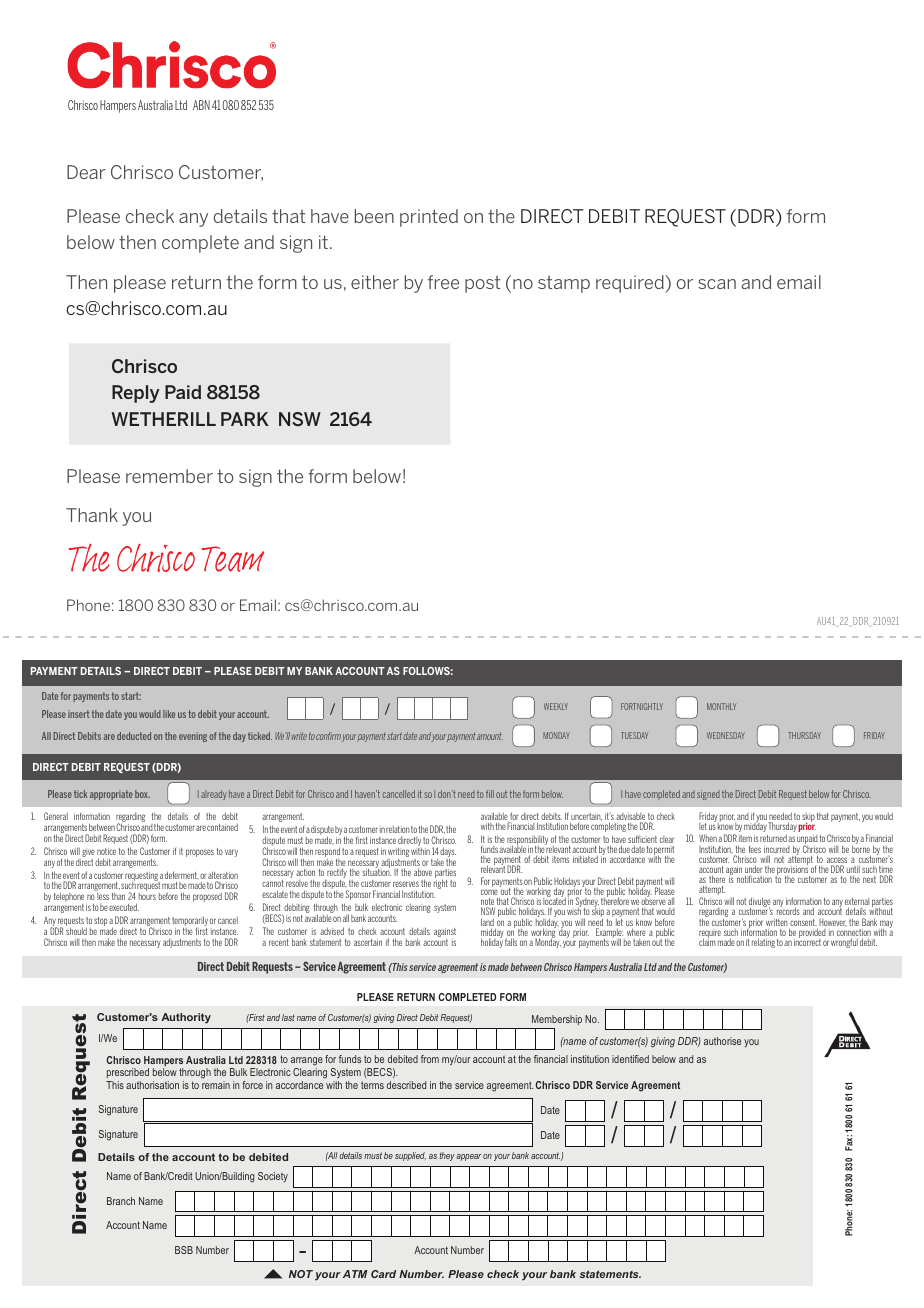 The width and height of the page is (924, 1308). What do you see at coordinates (190, 922) in the page?
I see `temporarily` at bounding box center [190, 922].
